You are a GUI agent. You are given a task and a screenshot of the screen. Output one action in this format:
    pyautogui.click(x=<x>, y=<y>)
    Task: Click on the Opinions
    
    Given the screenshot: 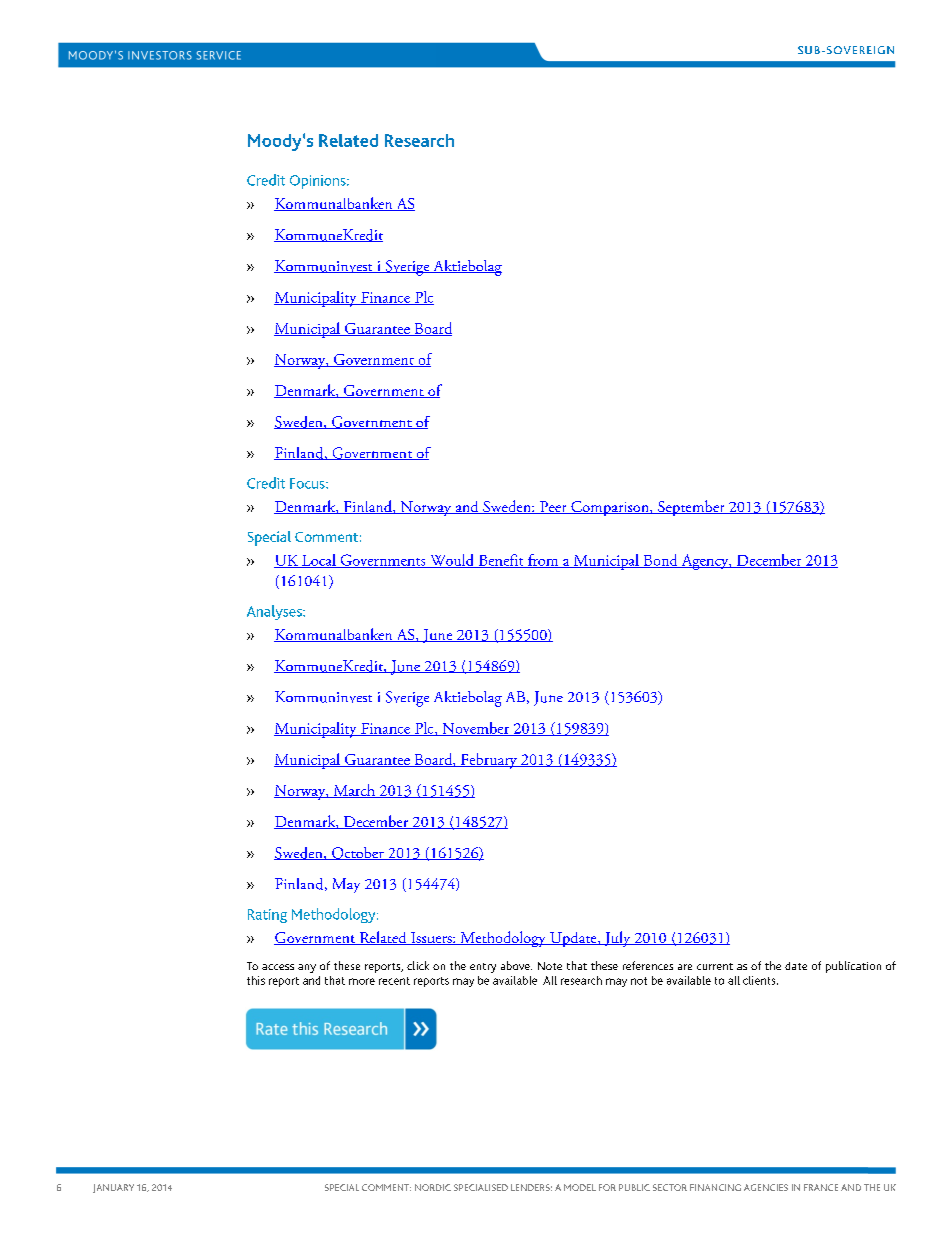 What is the action you would take?
    pyautogui.click(x=319, y=182)
